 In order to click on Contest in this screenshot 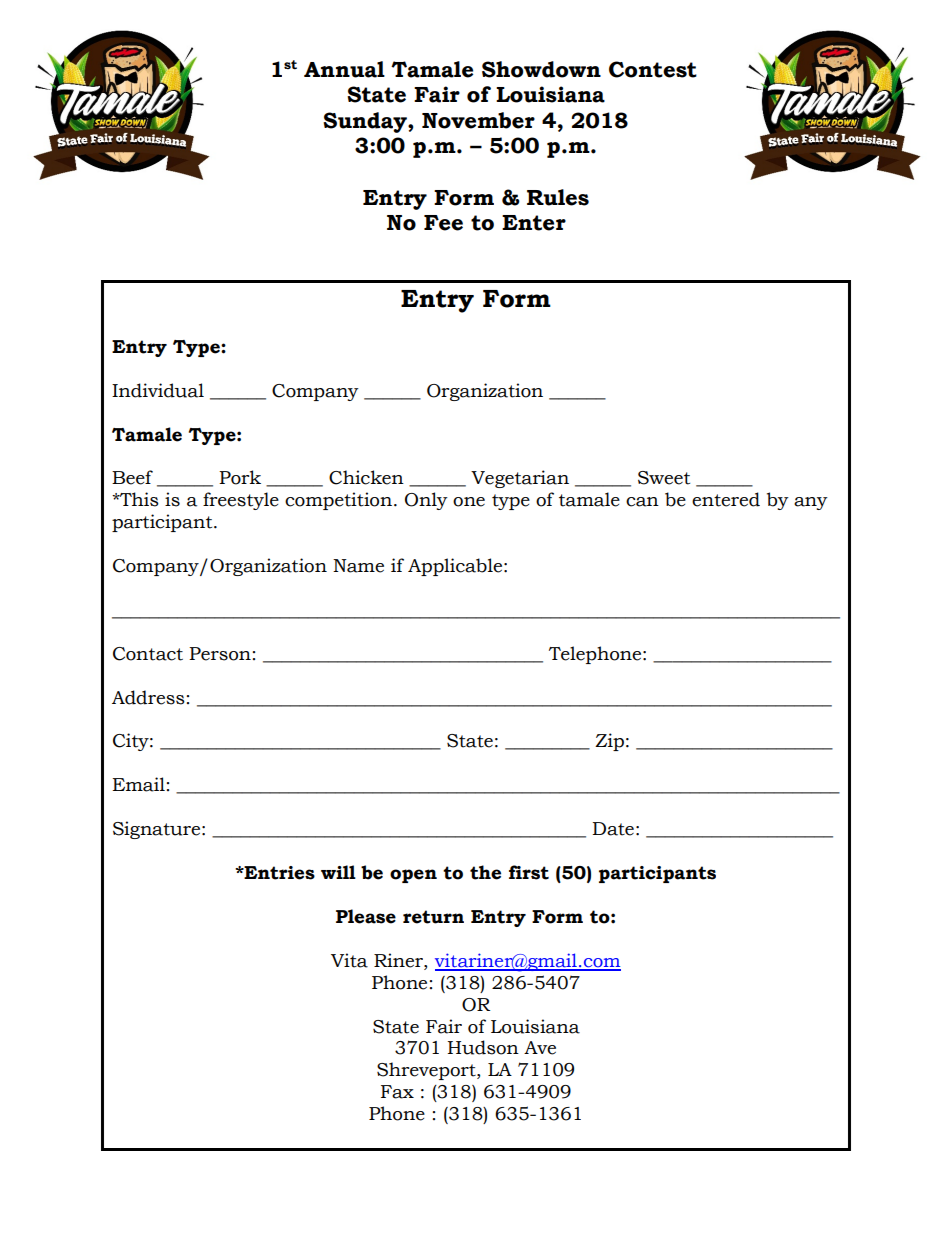, I will do `click(653, 69)`.
